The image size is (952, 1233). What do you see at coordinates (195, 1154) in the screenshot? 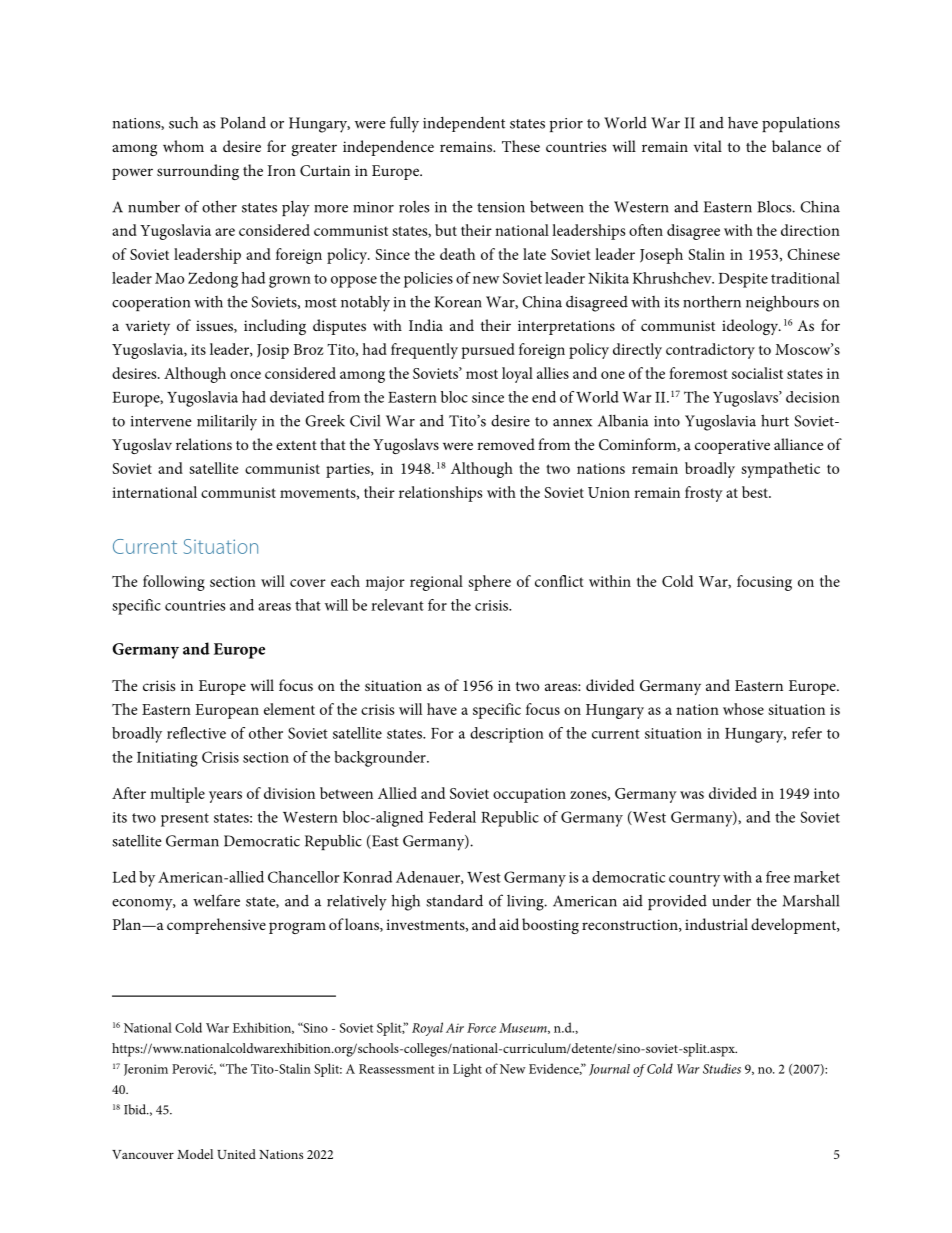
I see `Model` at bounding box center [195, 1154].
